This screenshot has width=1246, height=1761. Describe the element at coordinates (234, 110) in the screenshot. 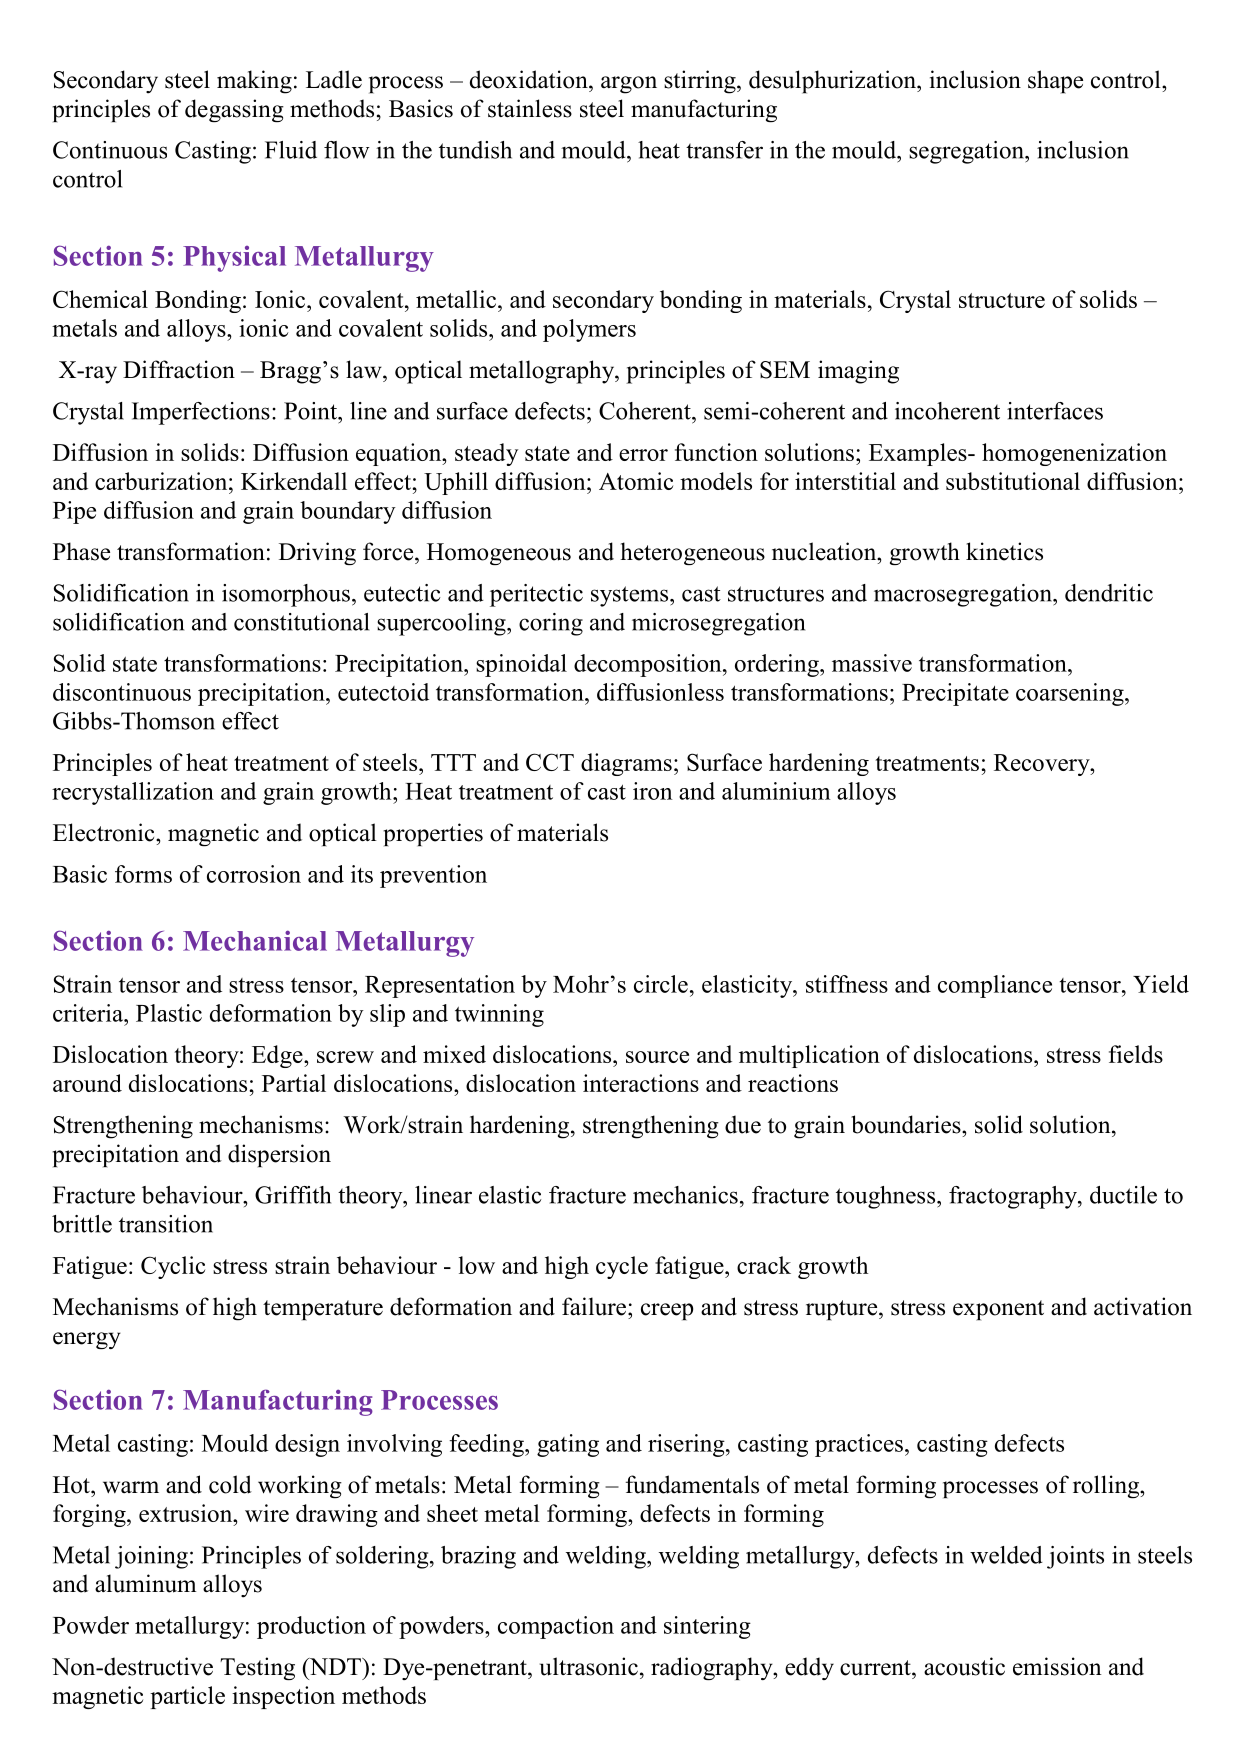

I see `degassing` at that location.
